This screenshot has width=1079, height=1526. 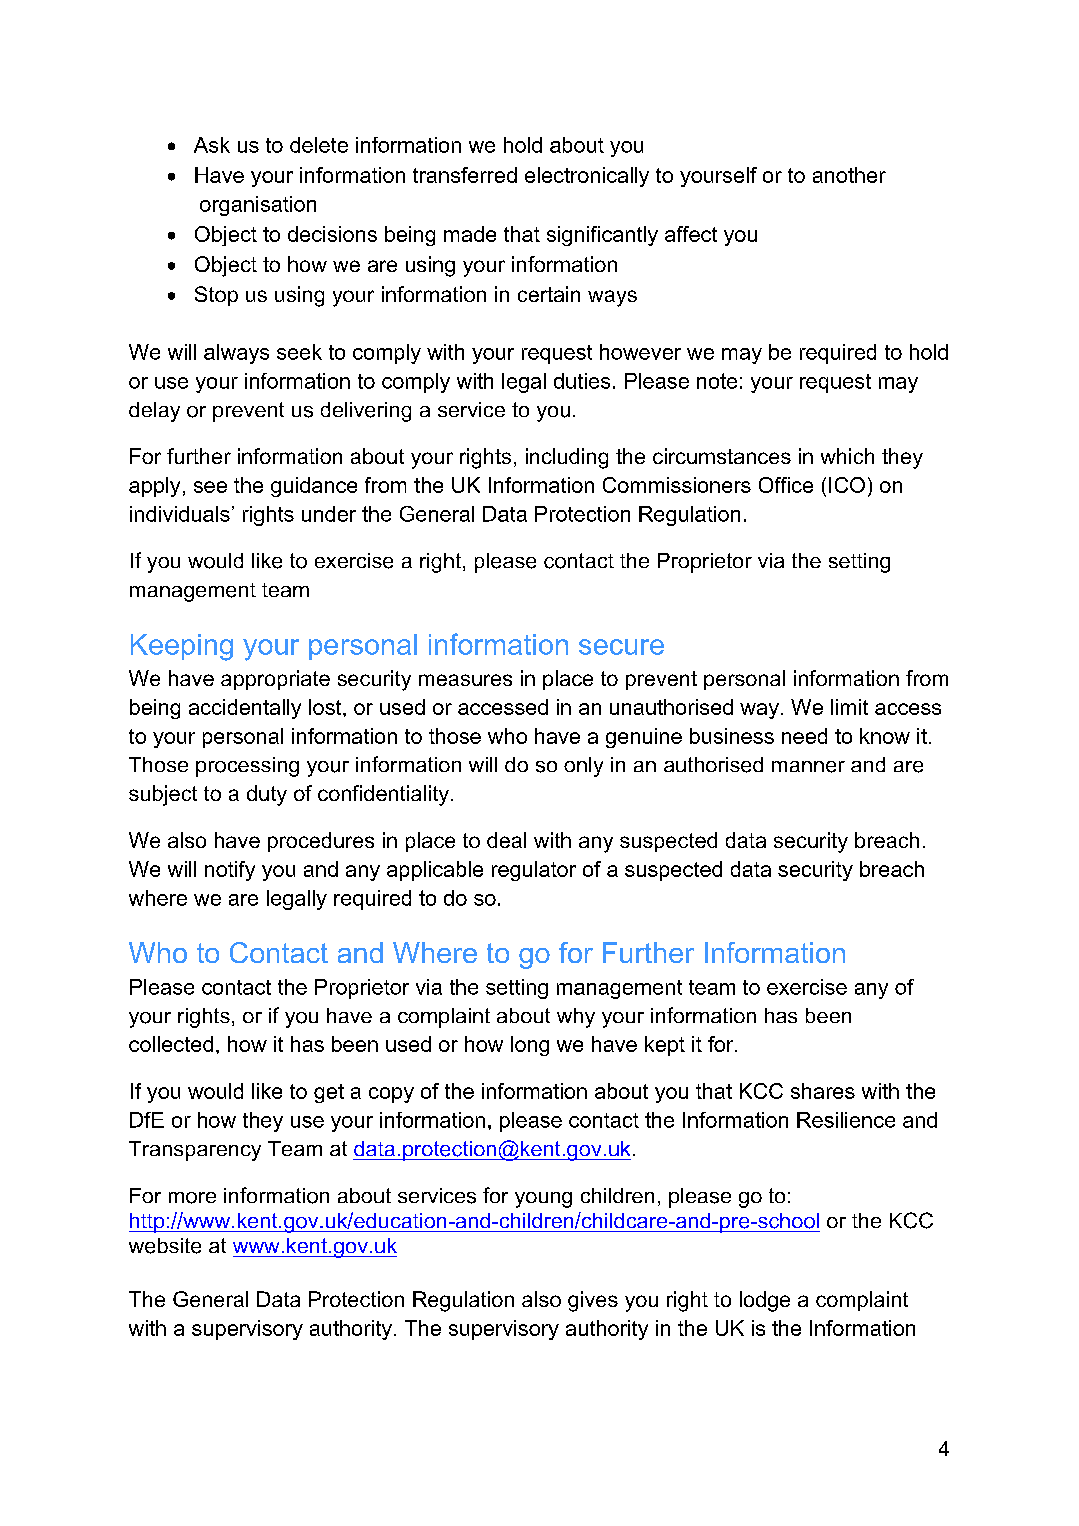 What do you see at coordinates (180, 514) in the screenshot?
I see `individuals` at bounding box center [180, 514].
